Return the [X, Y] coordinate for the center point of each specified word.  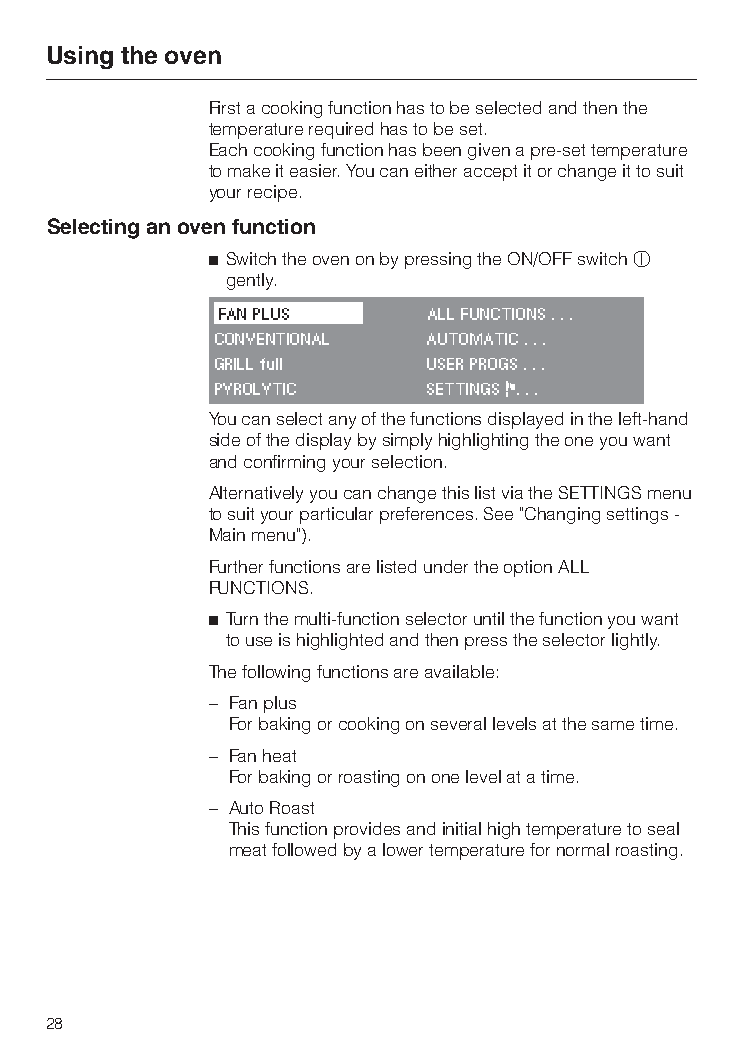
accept [490, 173]
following [276, 673]
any [342, 422]
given [489, 151]
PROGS [493, 364]
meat [248, 850]
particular [336, 515]
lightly [635, 641]
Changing [562, 515]
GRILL [234, 364]
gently [251, 281]
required [341, 130]
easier [314, 170]
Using [80, 57]
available [459, 671]
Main [227, 534]
